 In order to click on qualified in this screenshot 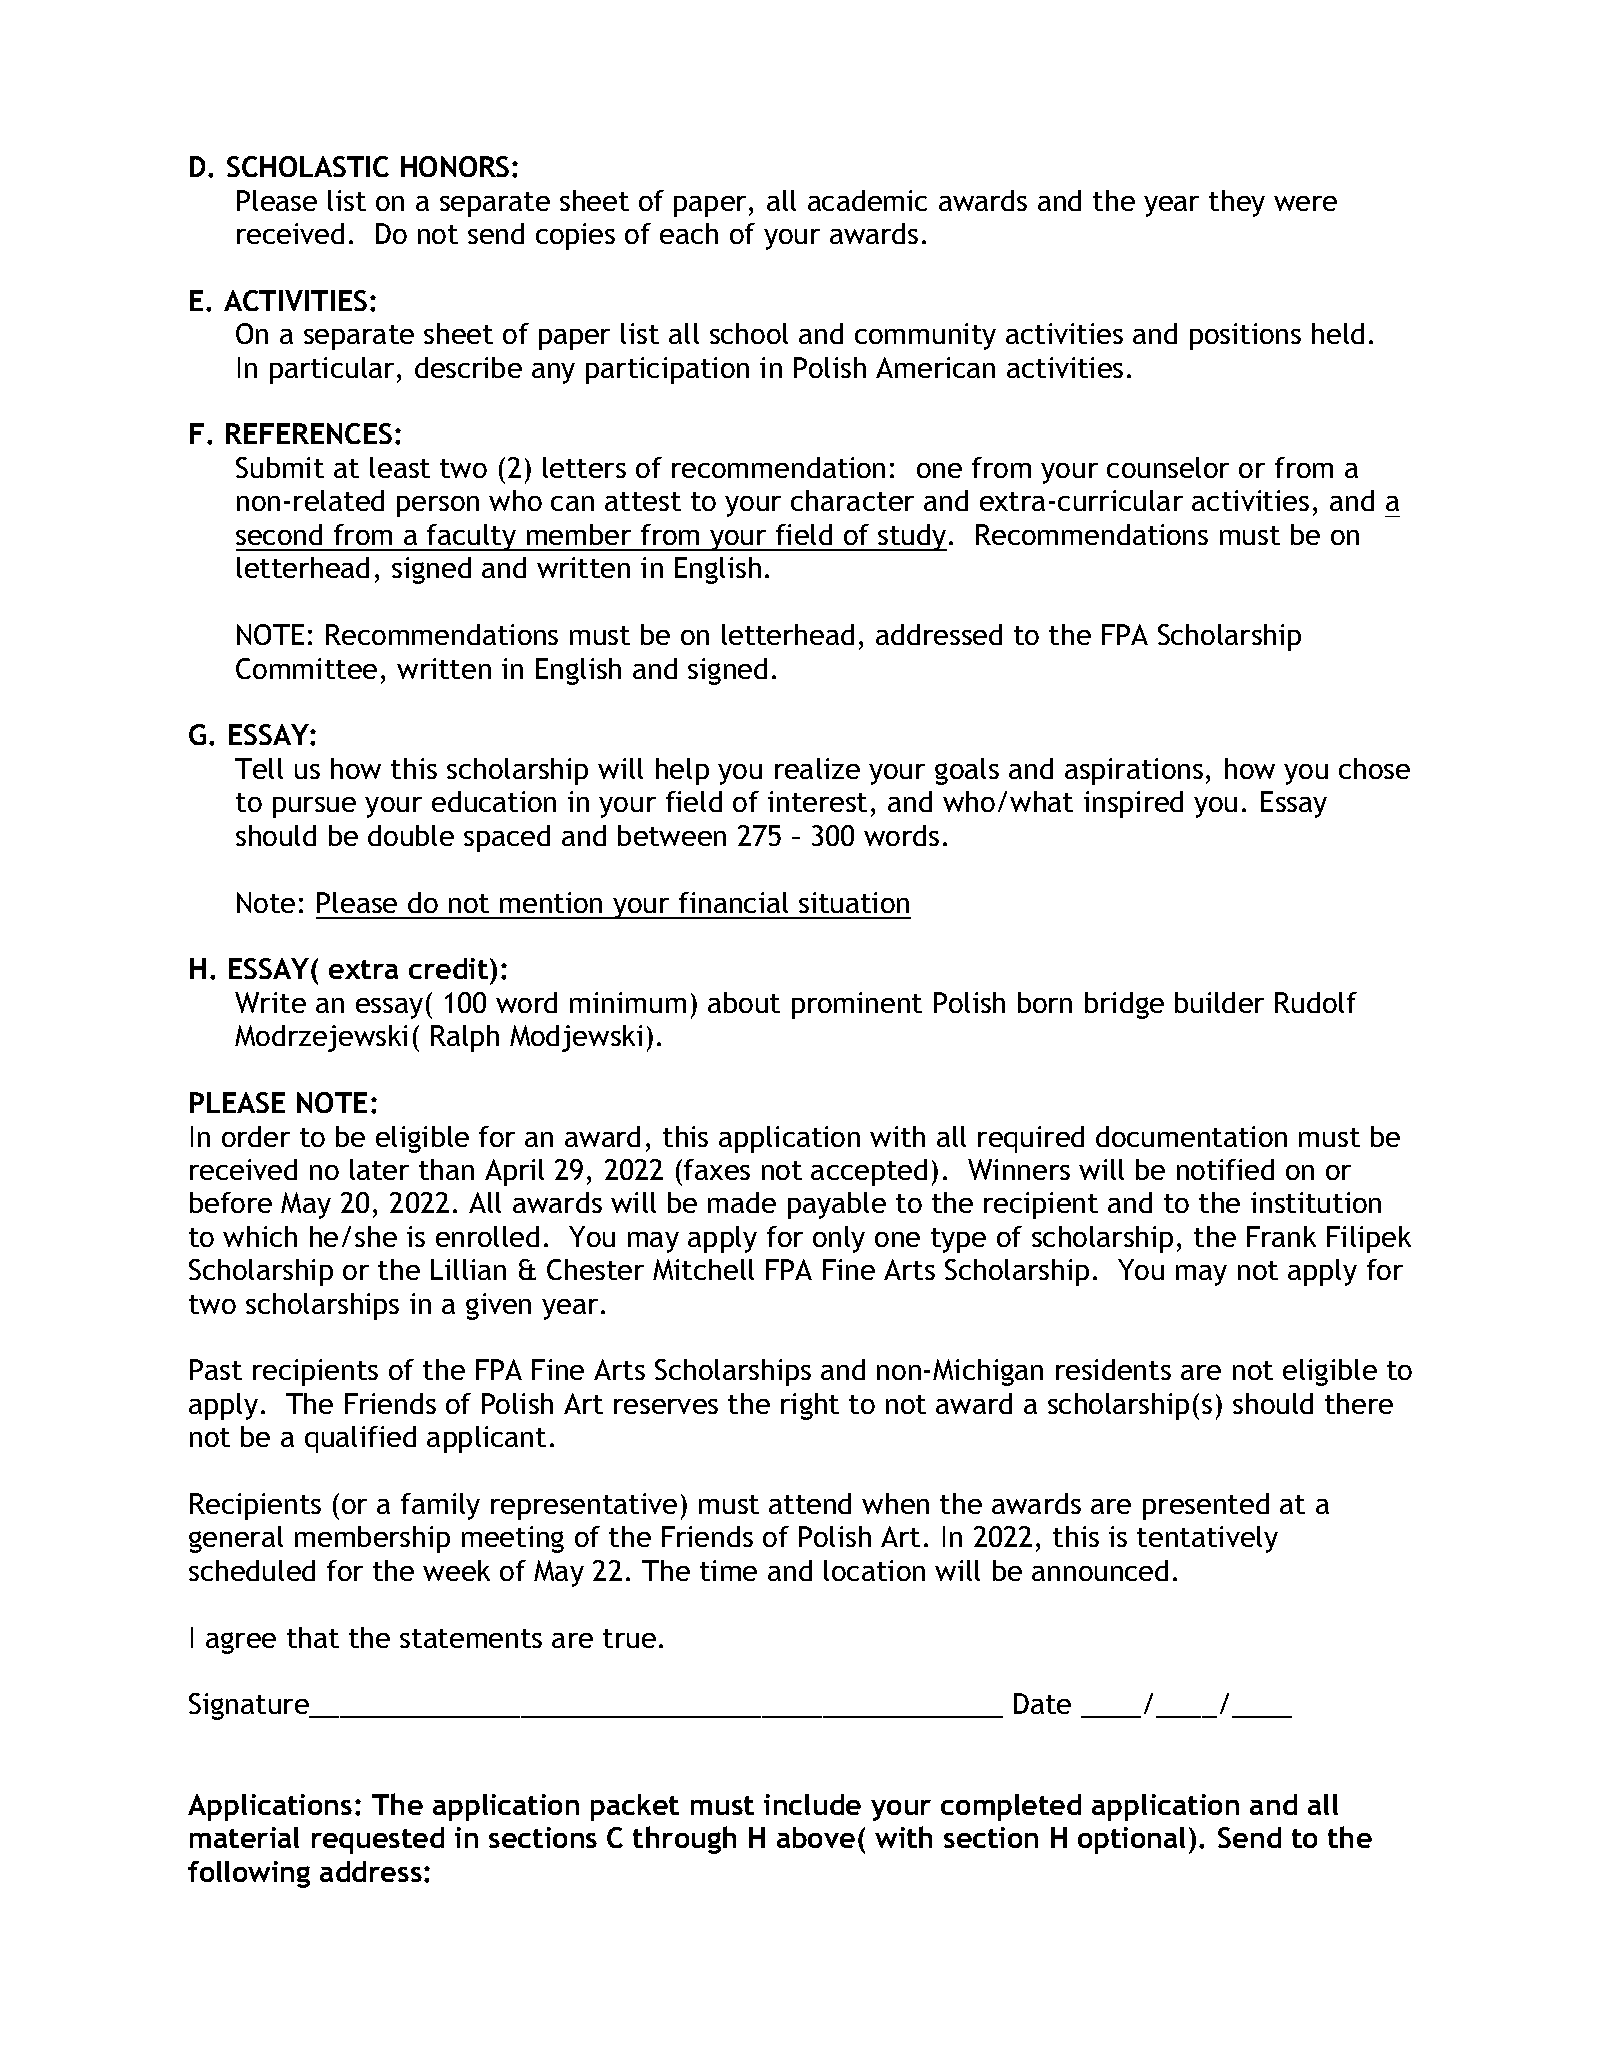, I will do `click(360, 1439)`.
